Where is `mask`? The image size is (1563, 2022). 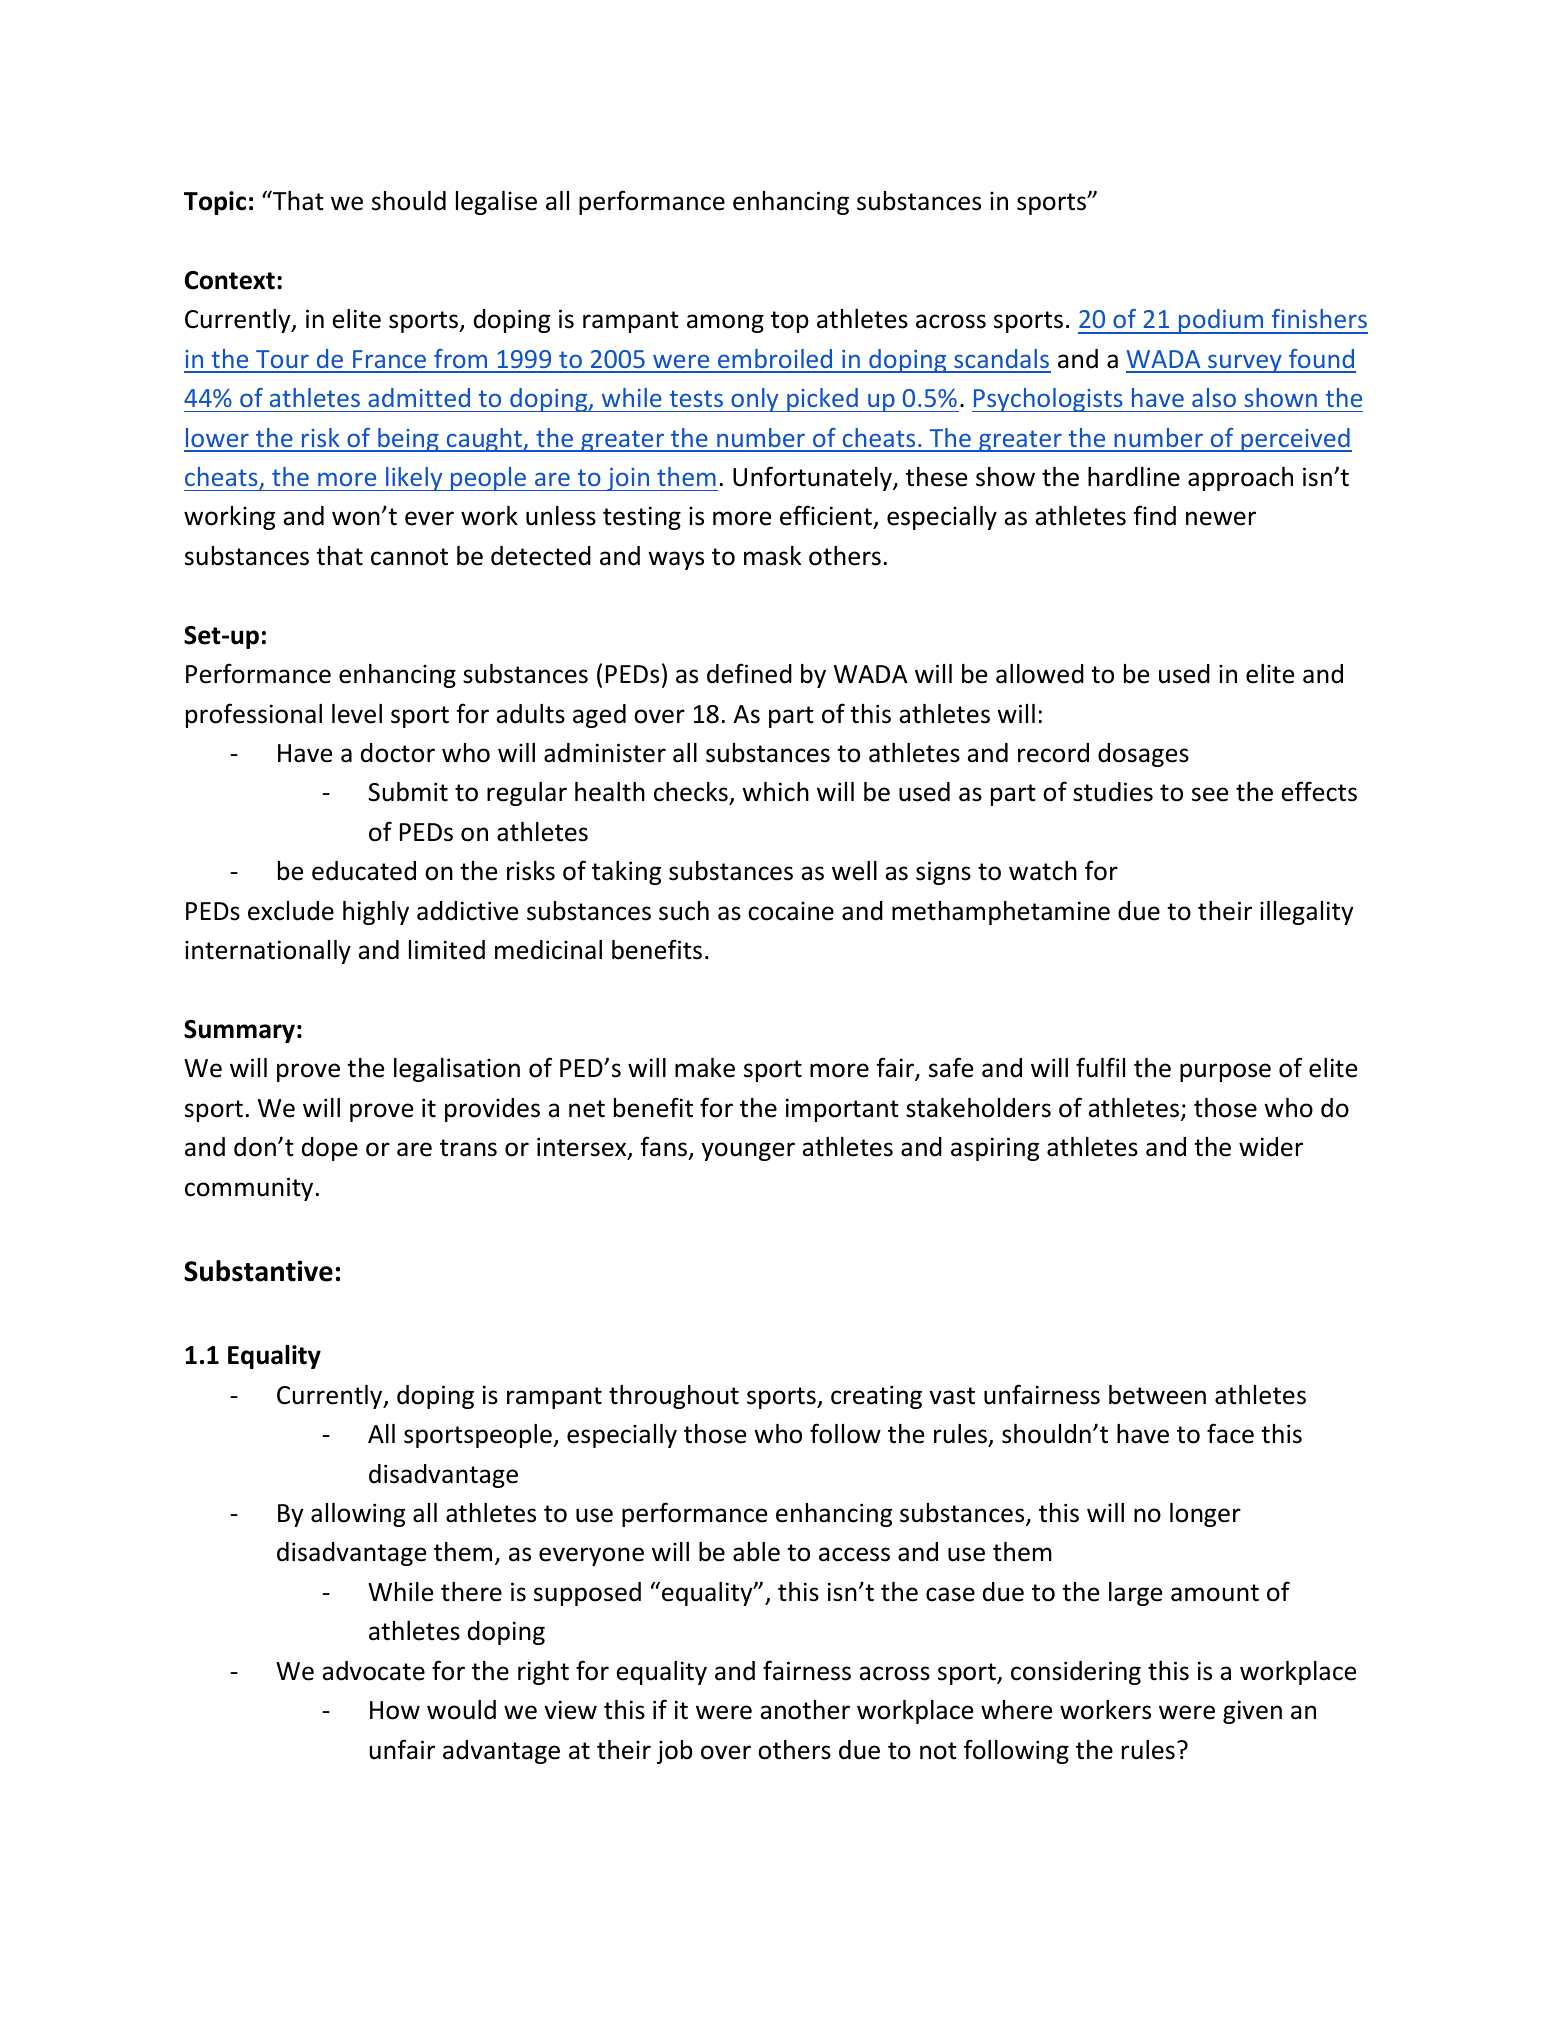 mask is located at coordinates (772, 556).
